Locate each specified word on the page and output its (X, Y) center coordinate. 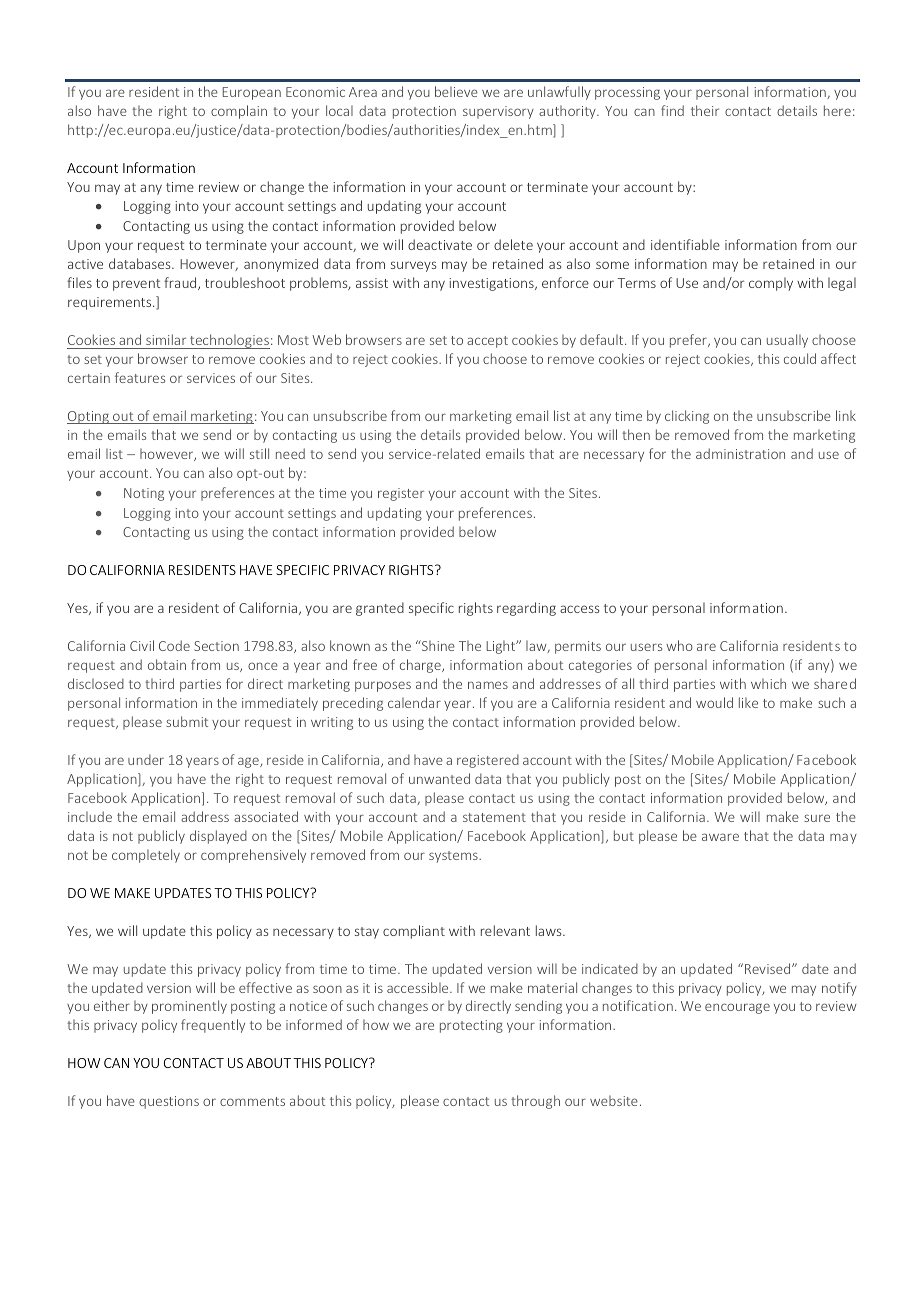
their (705, 110)
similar (166, 339)
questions (169, 1102)
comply (771, 284)
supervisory (498, 112)
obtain (167, 664)
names (488, 685)
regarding (526, 609)
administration (740, 453)
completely (146, 856)
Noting (144, 494)
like (748, 702)
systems (454, 857)
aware (720, 837)
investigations (492, 284)
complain (239, 112)
